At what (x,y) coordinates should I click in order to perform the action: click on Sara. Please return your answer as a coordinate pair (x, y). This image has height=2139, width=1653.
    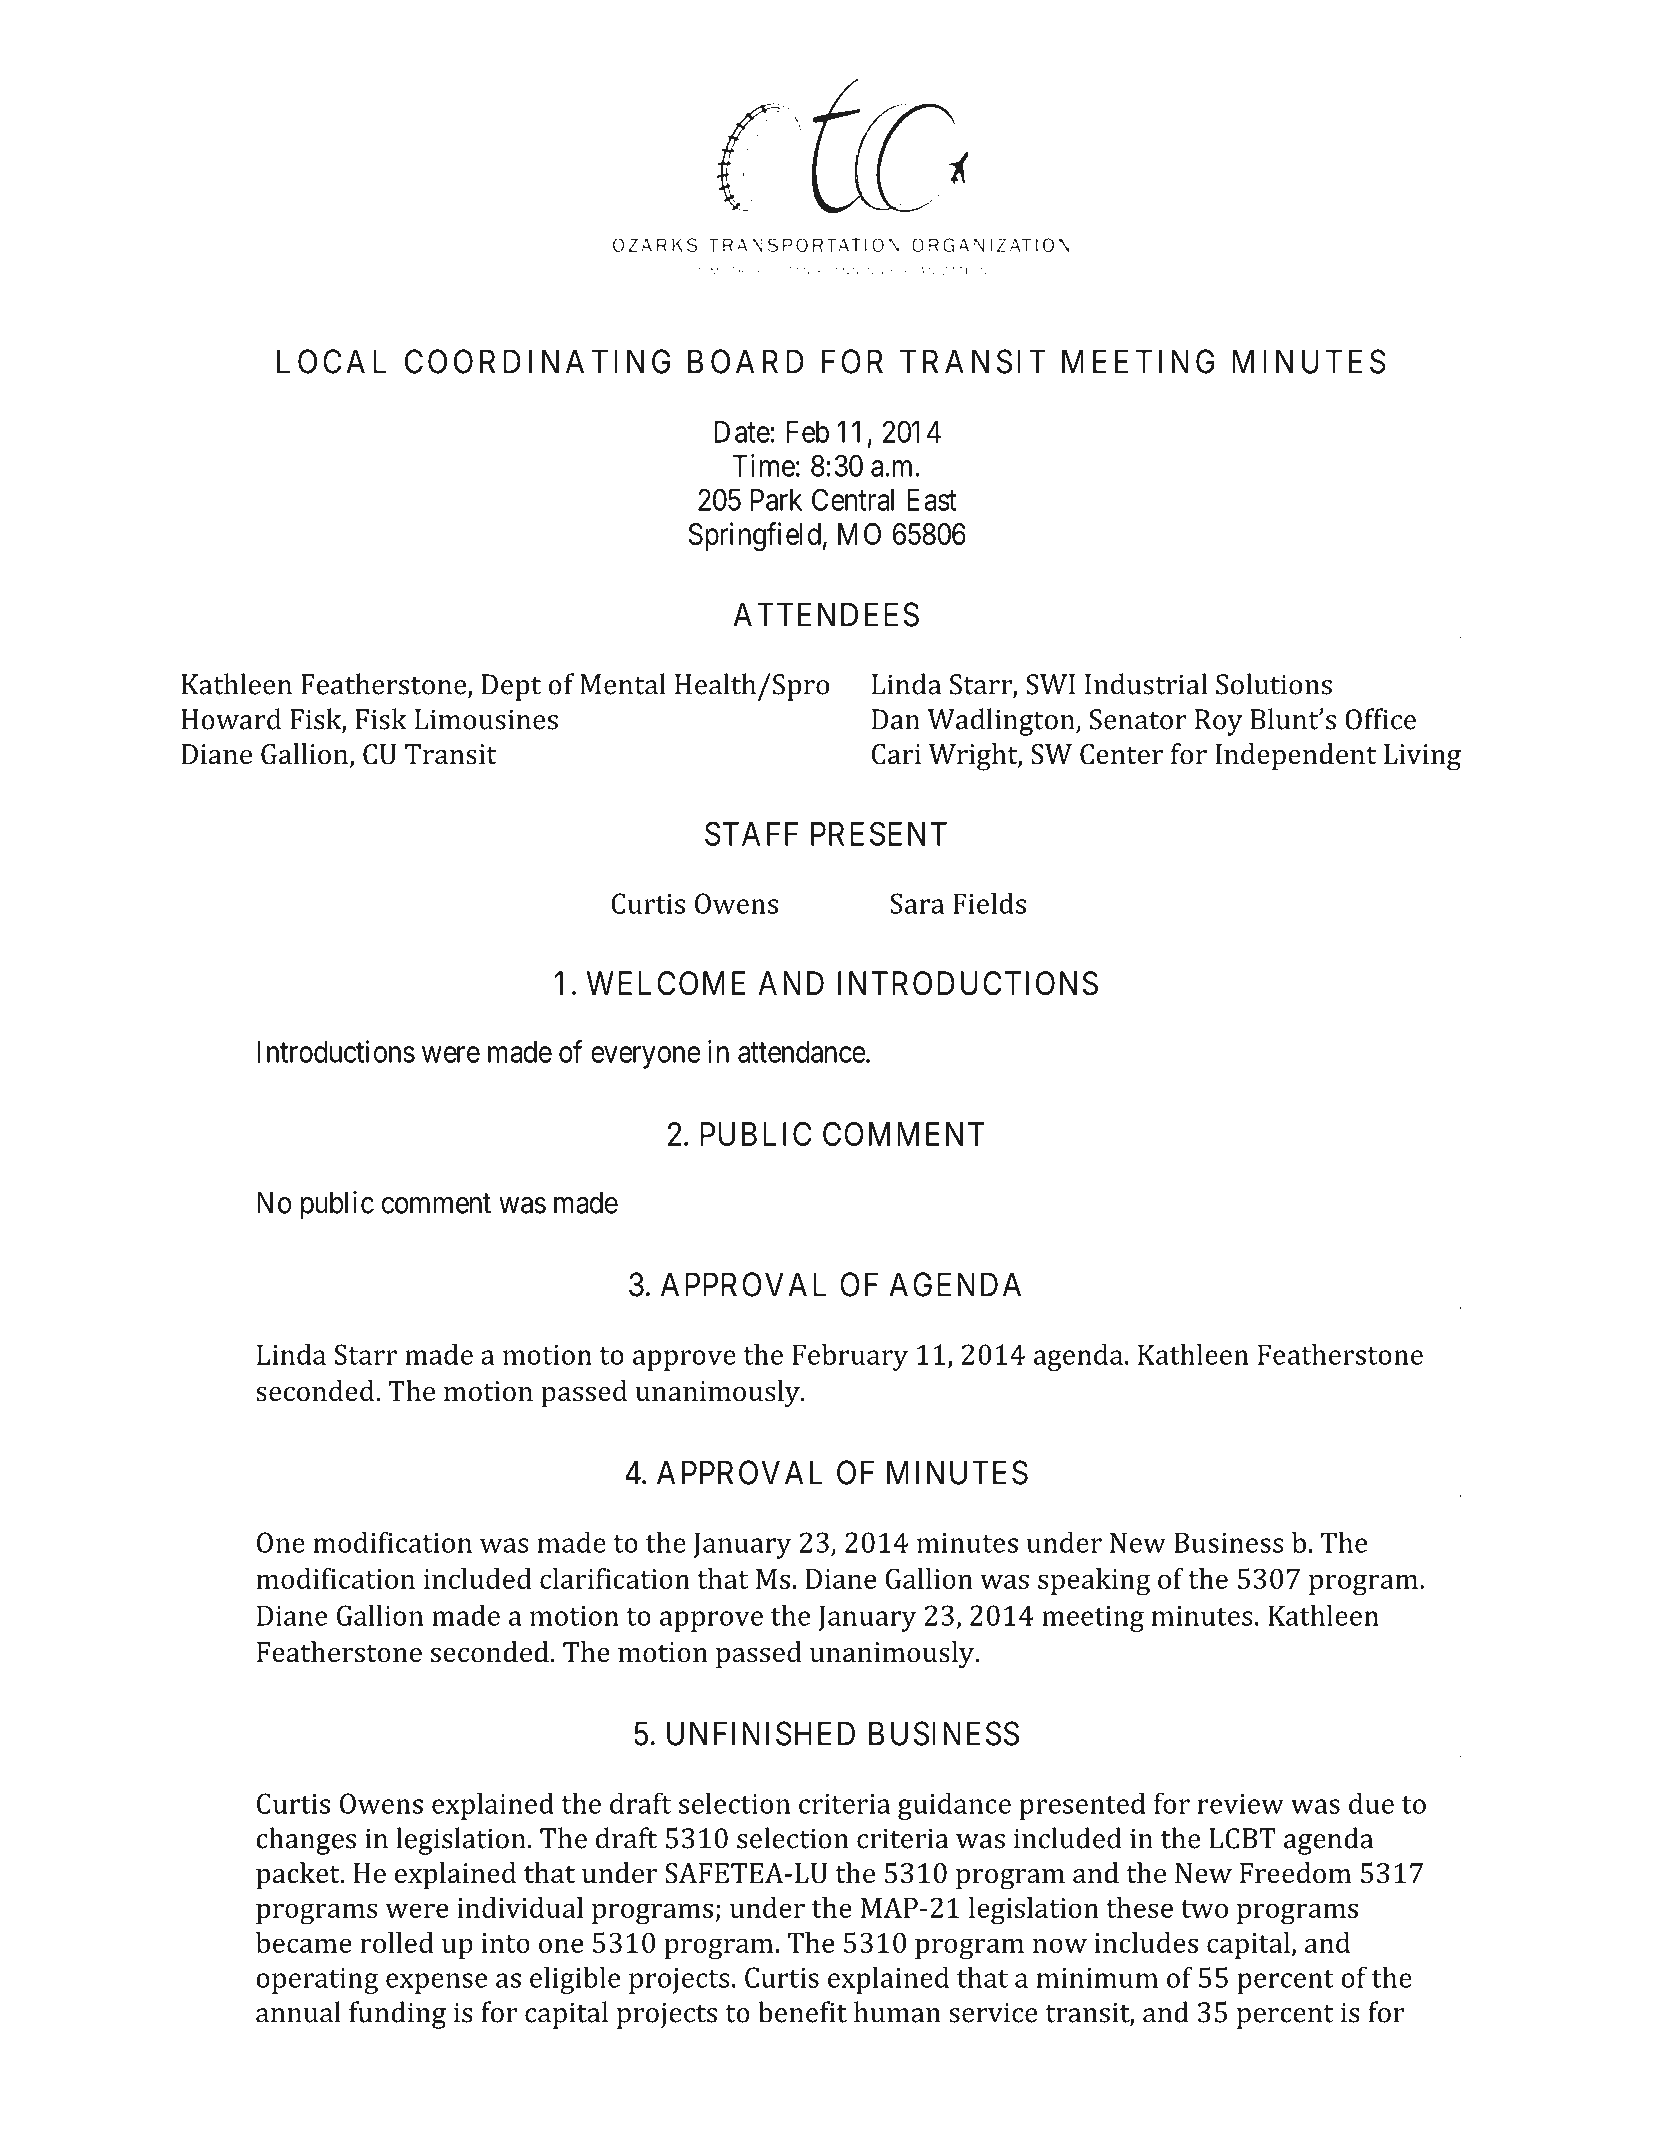
    Looking at the image, I should click on (917, 903).
